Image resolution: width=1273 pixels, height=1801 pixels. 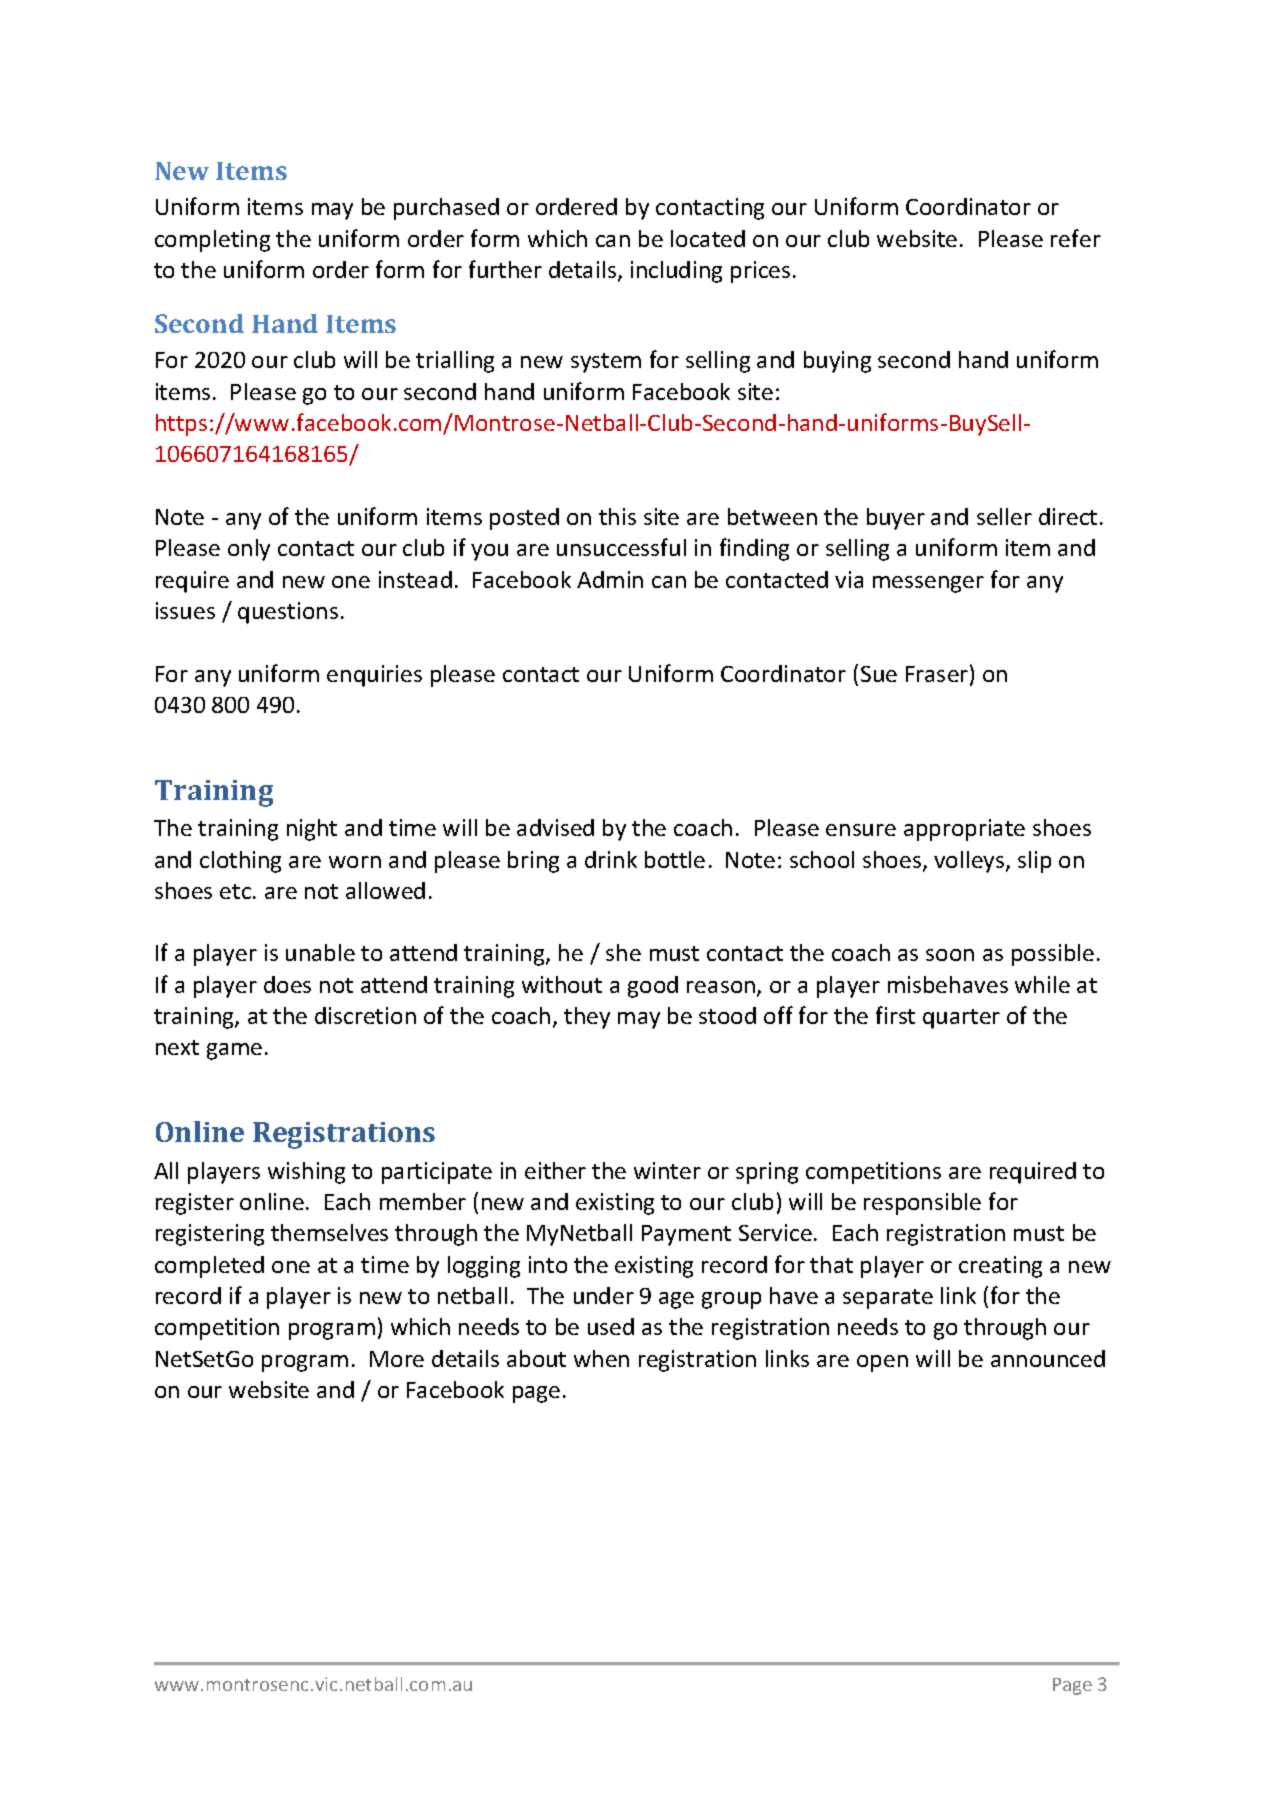 What do you see at coordinates (676, 272) in the page?
I see `including` at bounding box center [676, 272].
